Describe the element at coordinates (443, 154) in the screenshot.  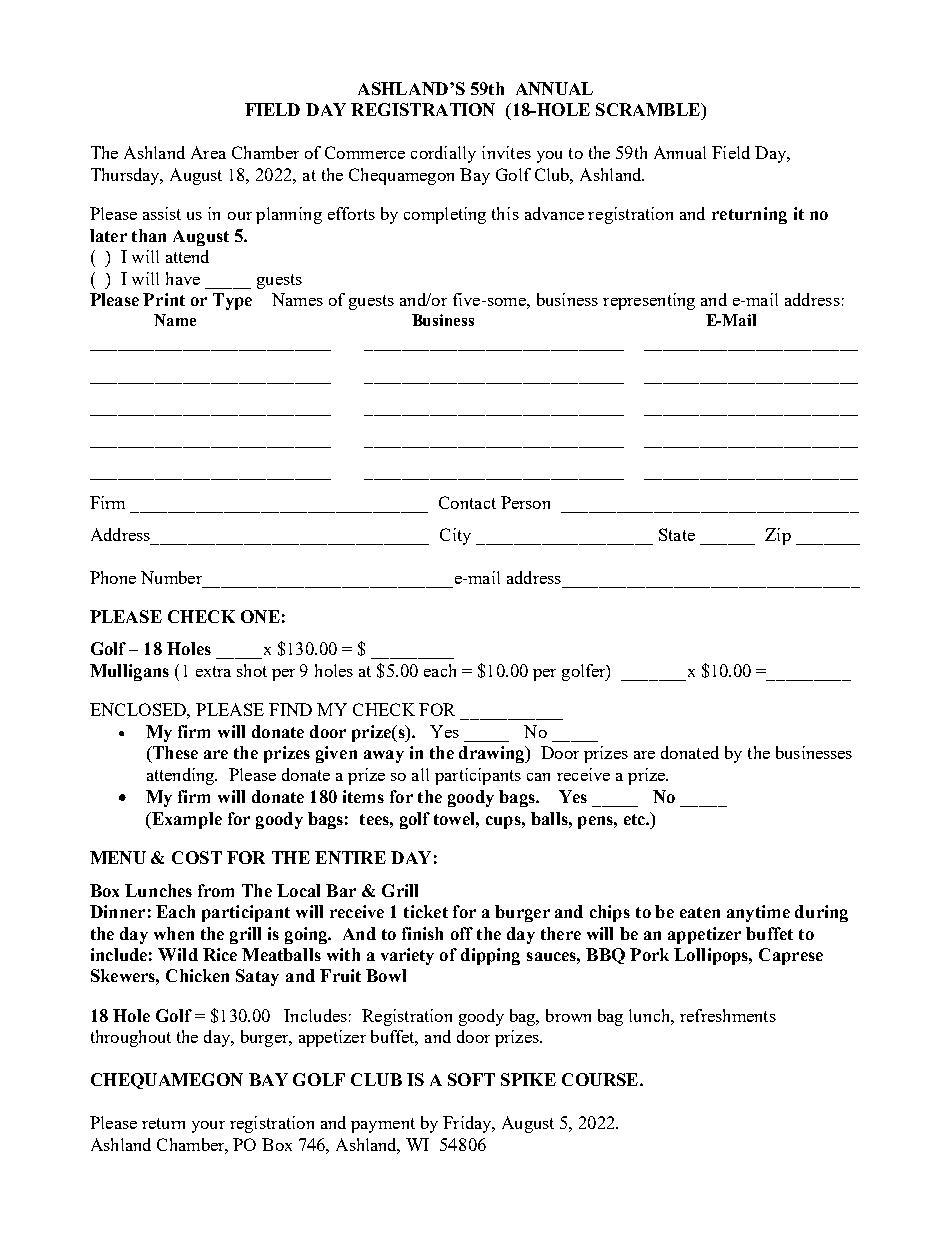
I see `cordially` at that location.
